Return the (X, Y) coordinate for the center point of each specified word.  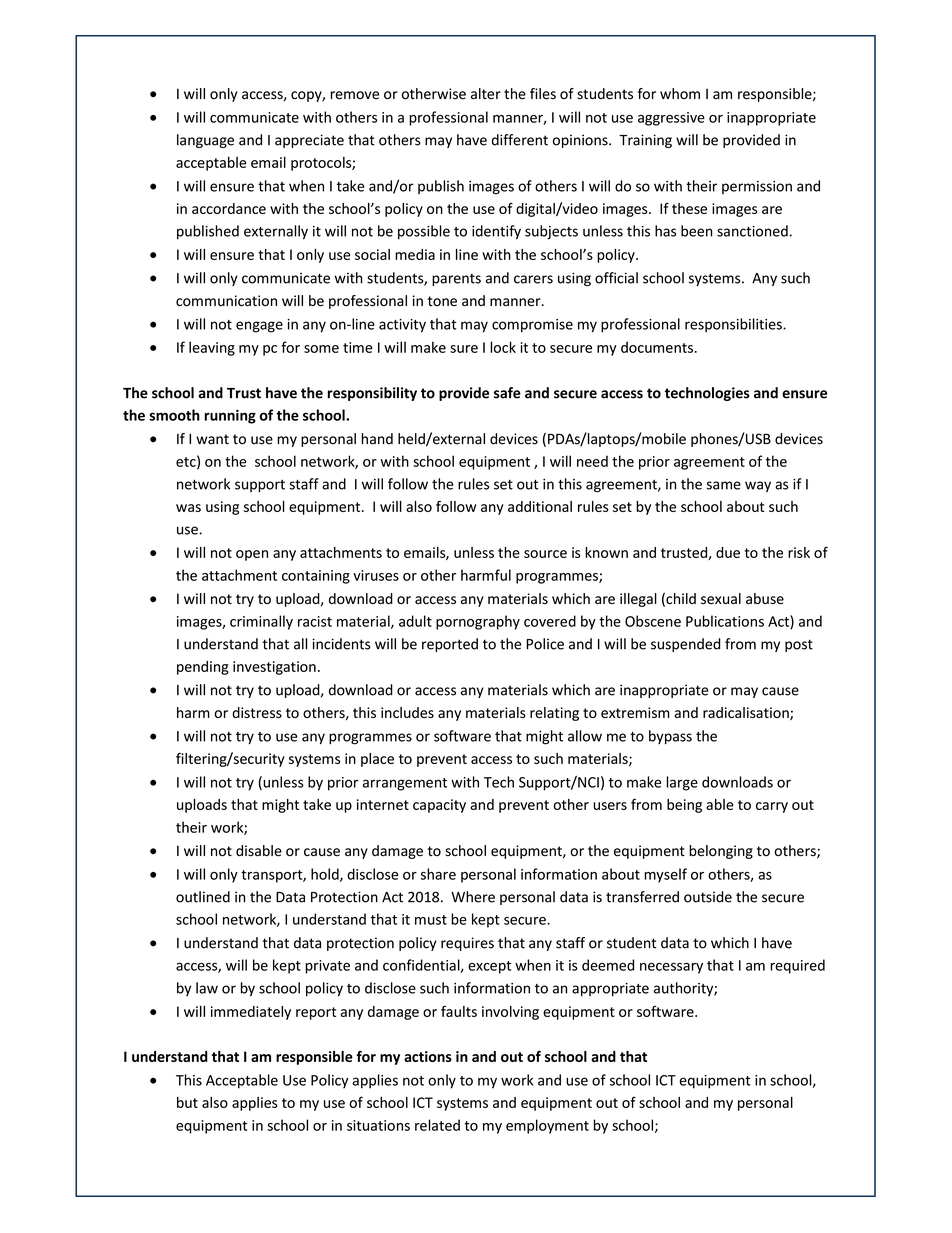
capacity (439, 806)
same (724, 485)
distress (257, 712)
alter (486, 94)
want (212, 439)
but (187, 1102)
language (205, 141)
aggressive (671, 119)
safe (507, 393)
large (682, 783)
